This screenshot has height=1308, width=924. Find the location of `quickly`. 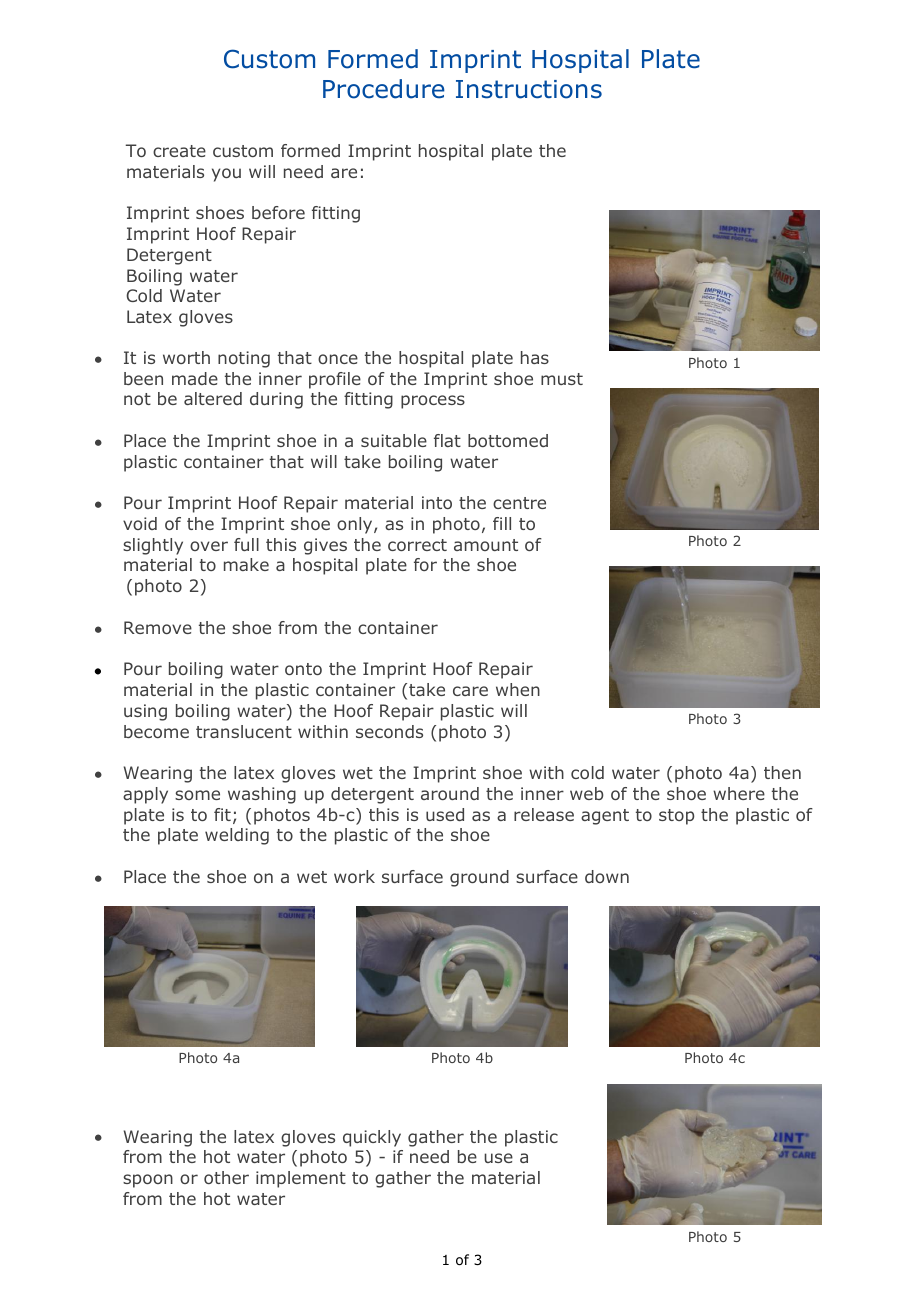

quickly is located at coordinates (372, 1138).
